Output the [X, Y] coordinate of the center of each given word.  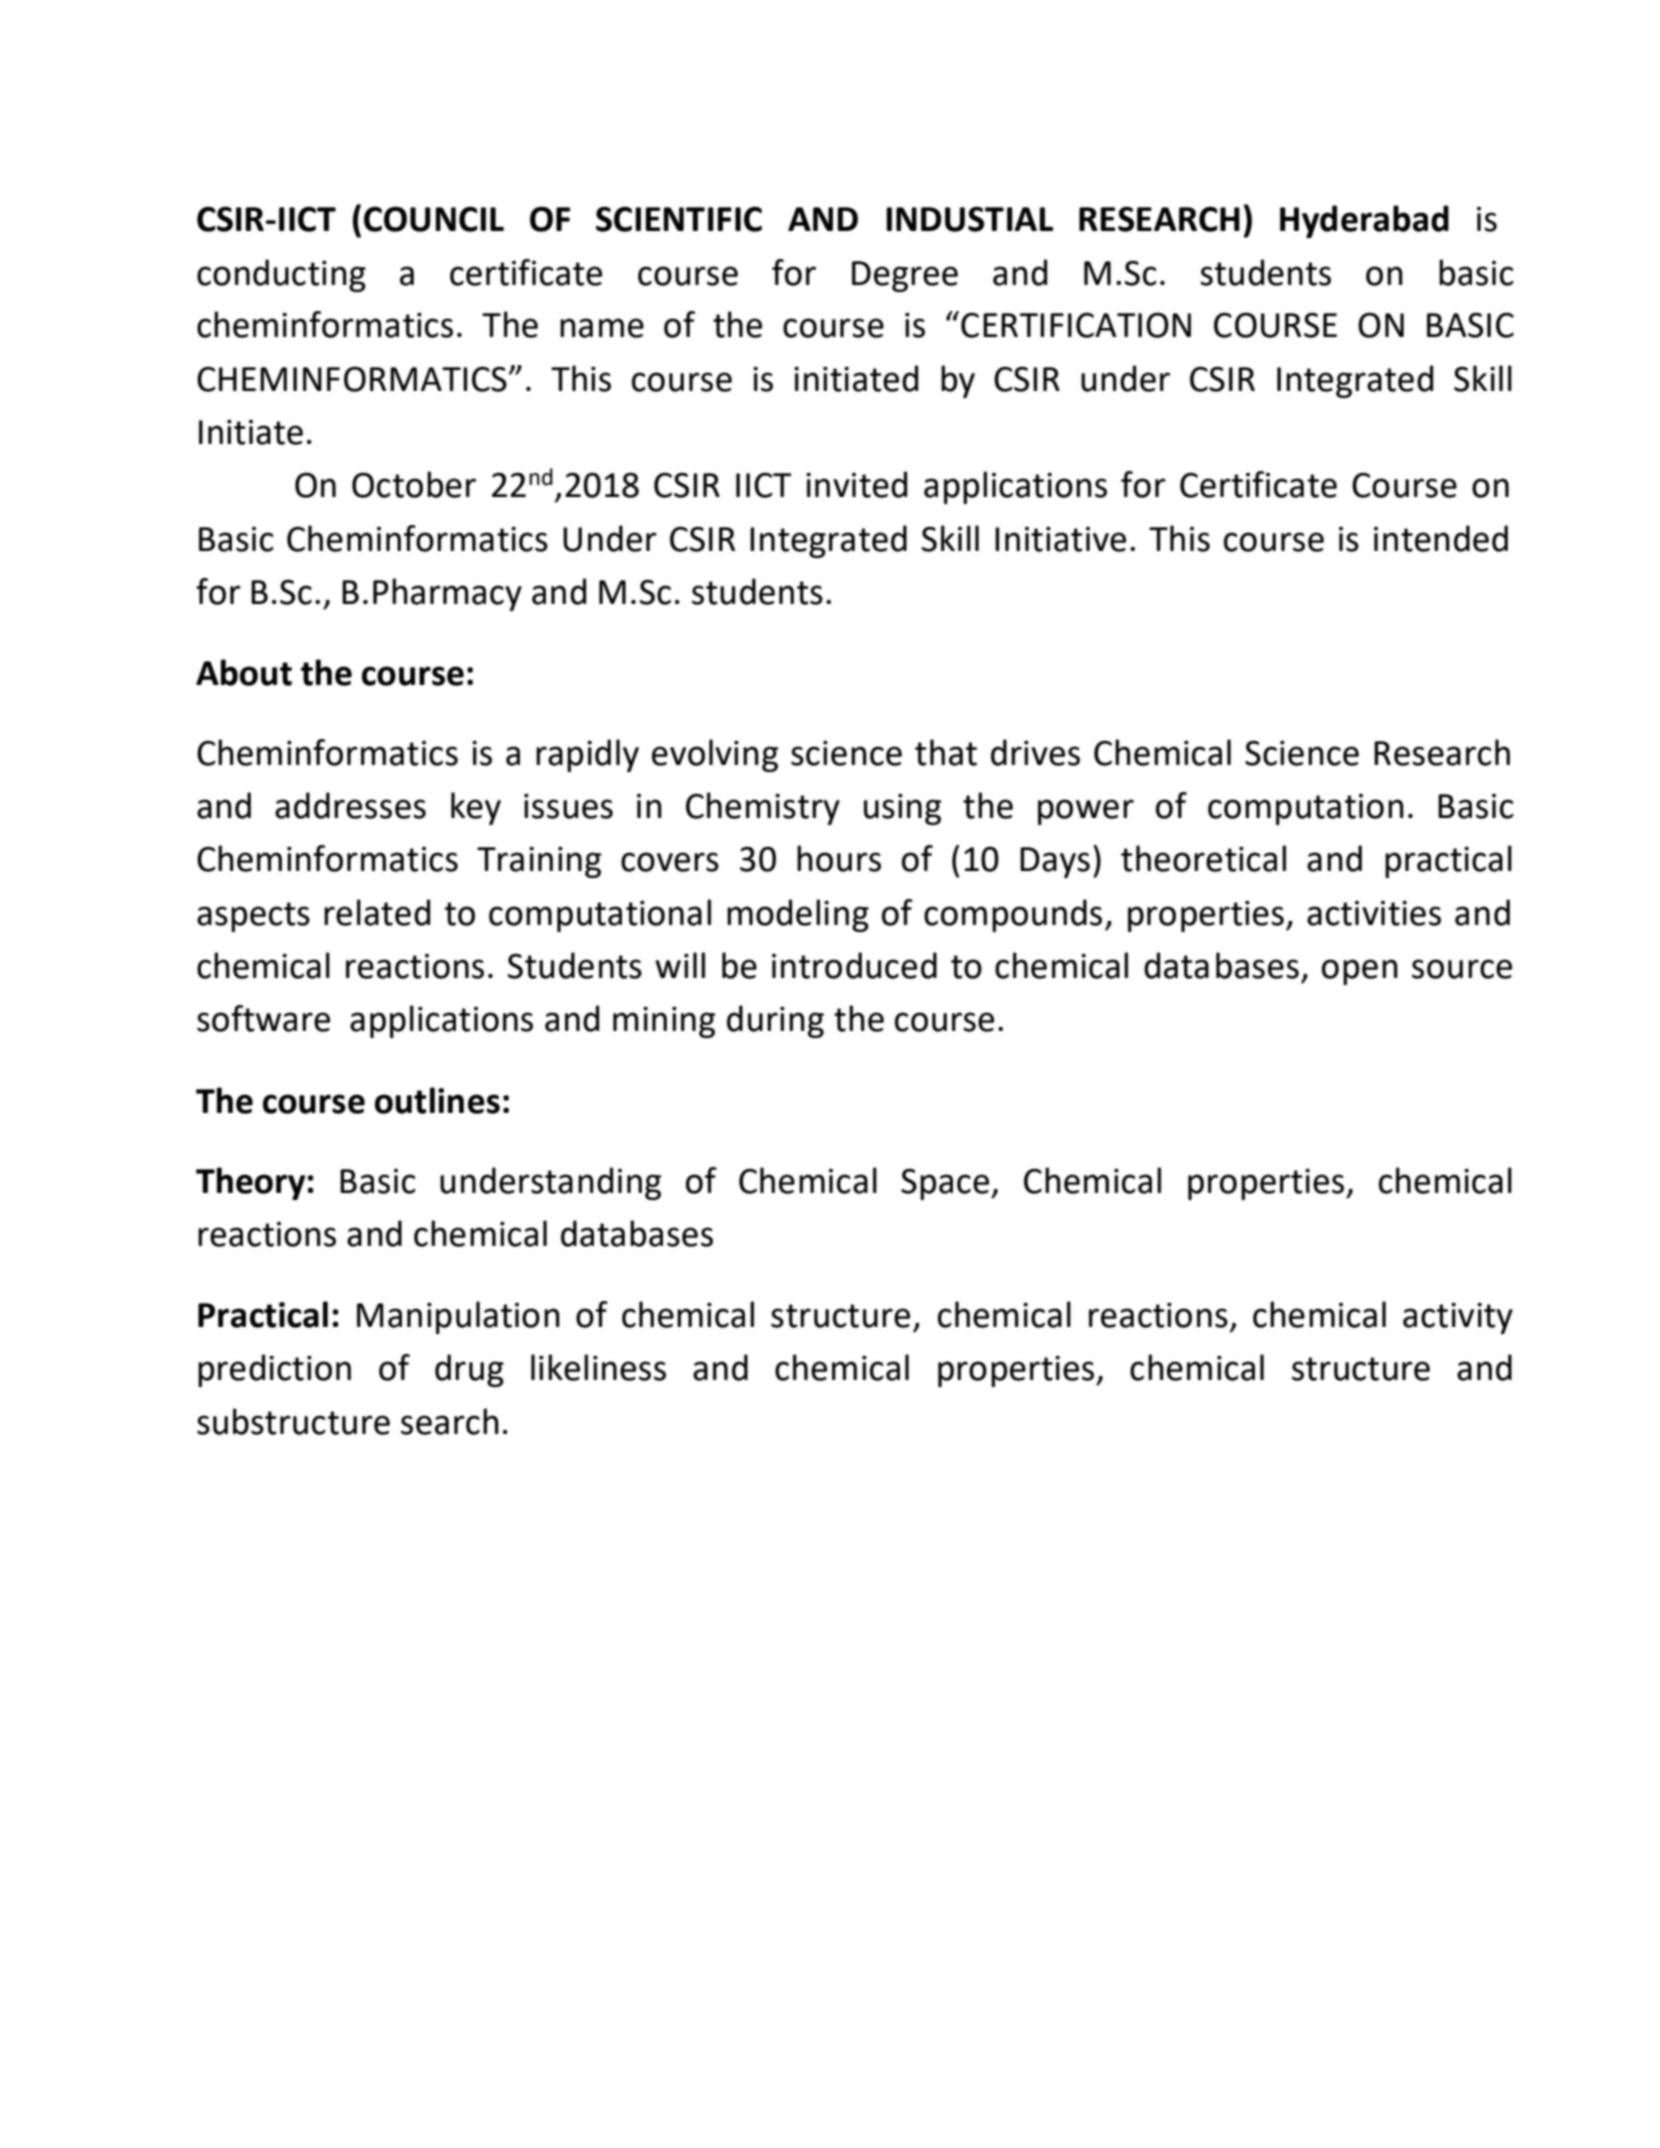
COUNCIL [434, 219]
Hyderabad [1364, 221]
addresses [350, 805]
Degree [905, 276]
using [902, 809]
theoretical [1203, 858]
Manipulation [458, 1317]
